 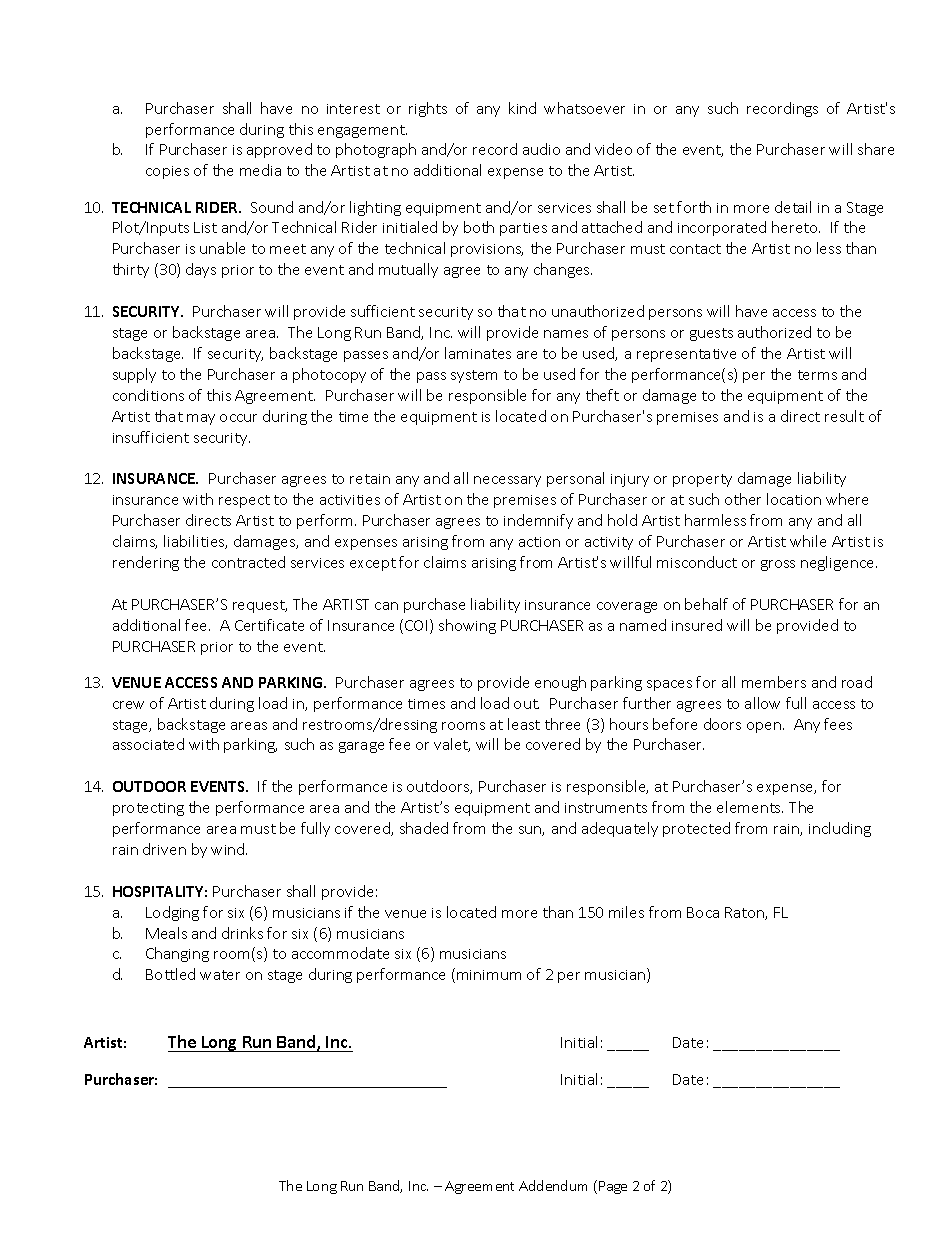 What do you see at coordinates (507, 481) in the screenshot?
I see `necessary` at bounding box center [507, 481].
